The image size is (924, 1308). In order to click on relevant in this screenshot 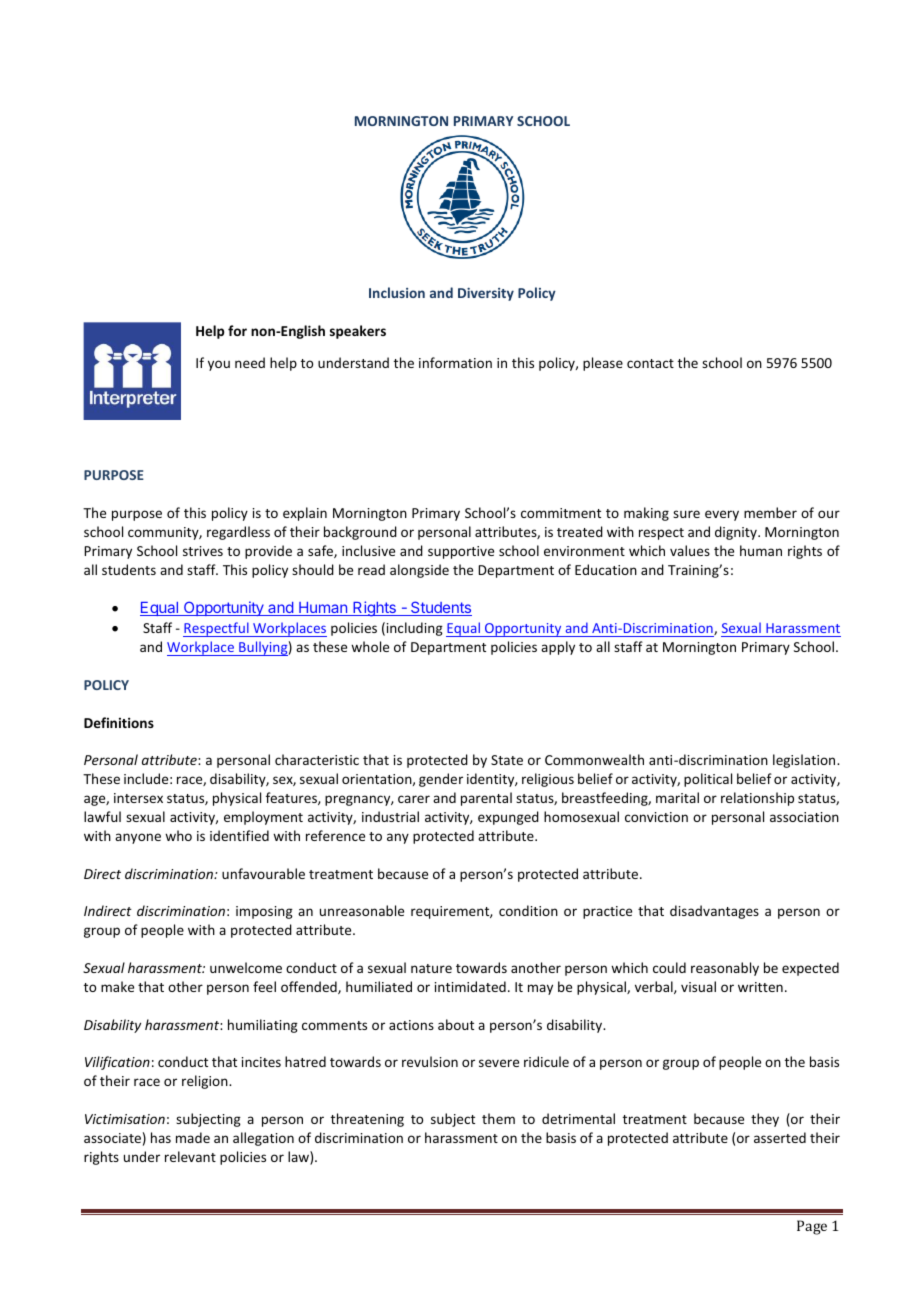, I will do `click(190, 1156)`.
